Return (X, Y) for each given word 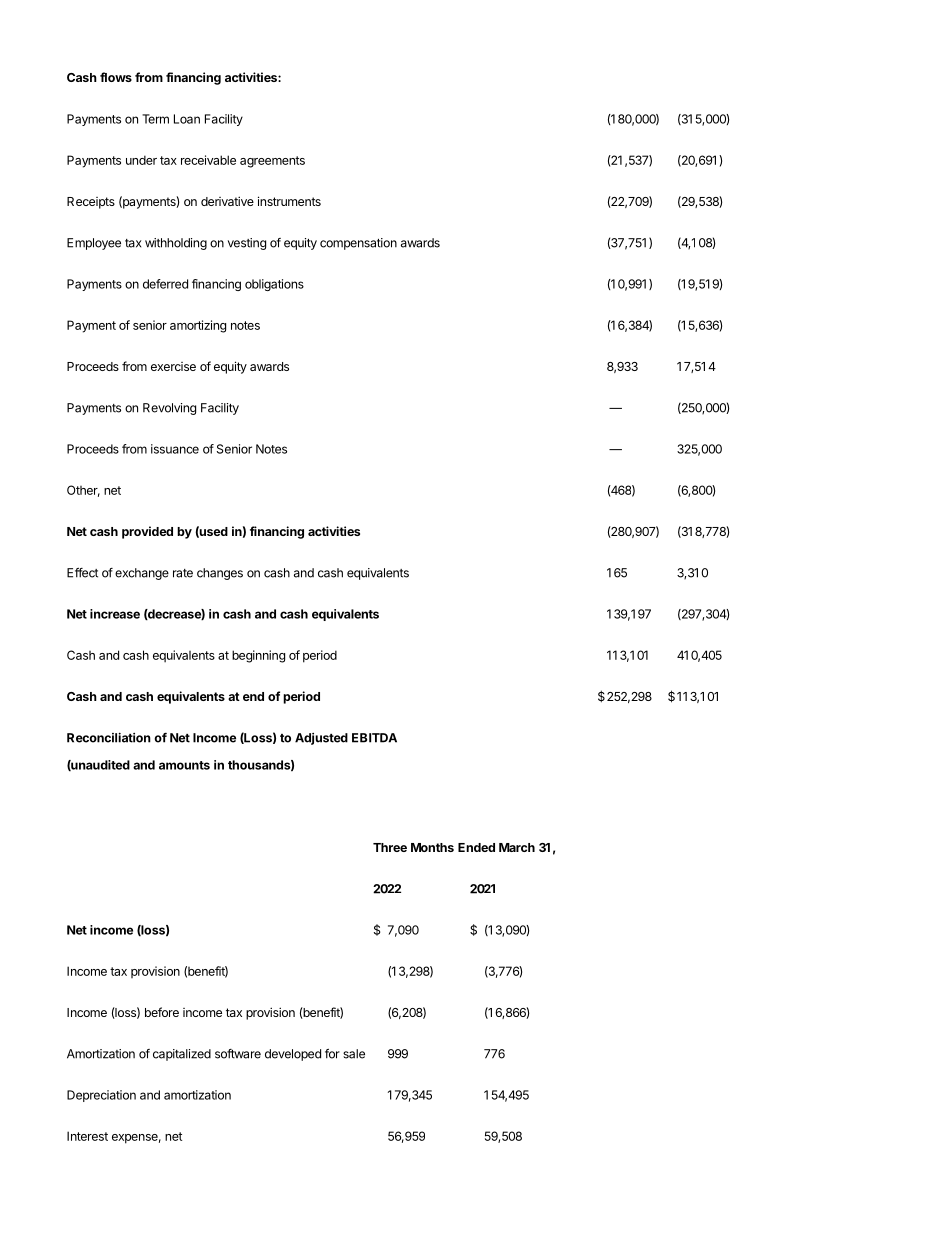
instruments (289, 201)
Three (390, 847)
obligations (274, 285)
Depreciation (101, 1096)
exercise (173, 366)
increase (115, 614)
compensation (358, 244)
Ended (476, 847)
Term (155, 119)
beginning (258, 656)
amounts (184, 765)
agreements (272, 162)
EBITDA (374, 738)
